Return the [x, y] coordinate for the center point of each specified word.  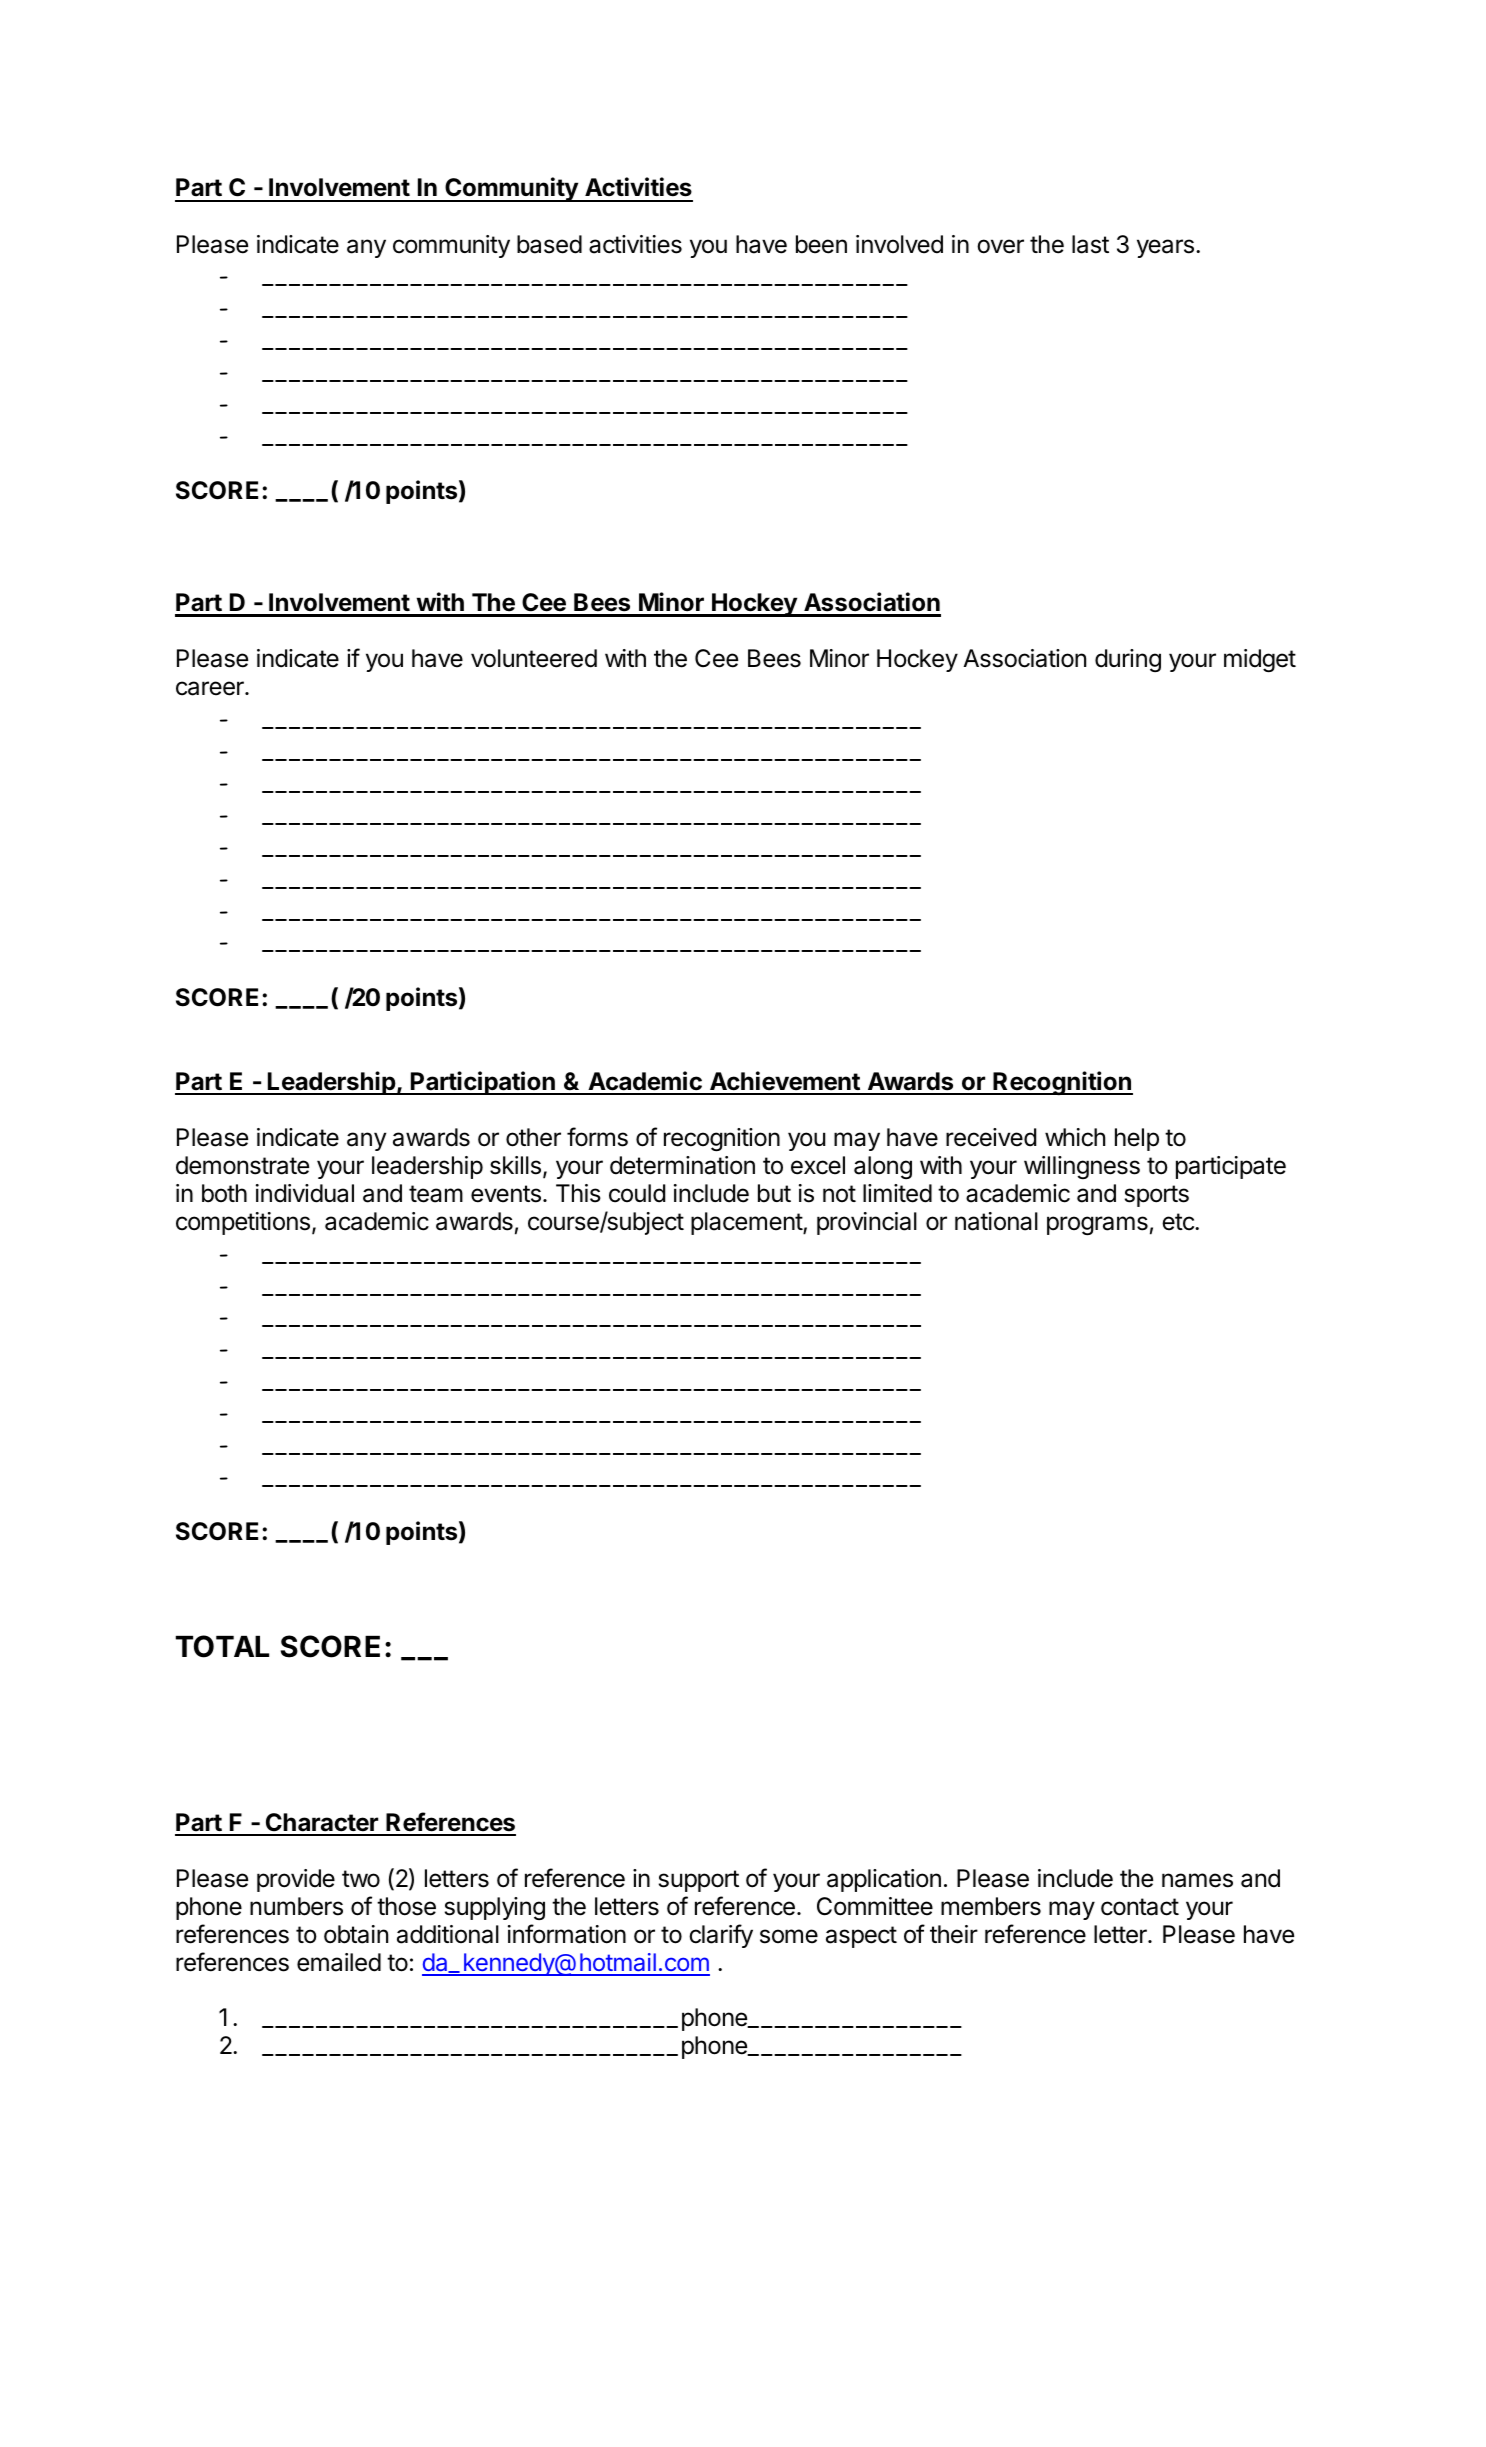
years [1165, 248]
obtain [356, 1934]
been [821, 244]
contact [1140, 1907]
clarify [721, 1936]
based [549, 244]
